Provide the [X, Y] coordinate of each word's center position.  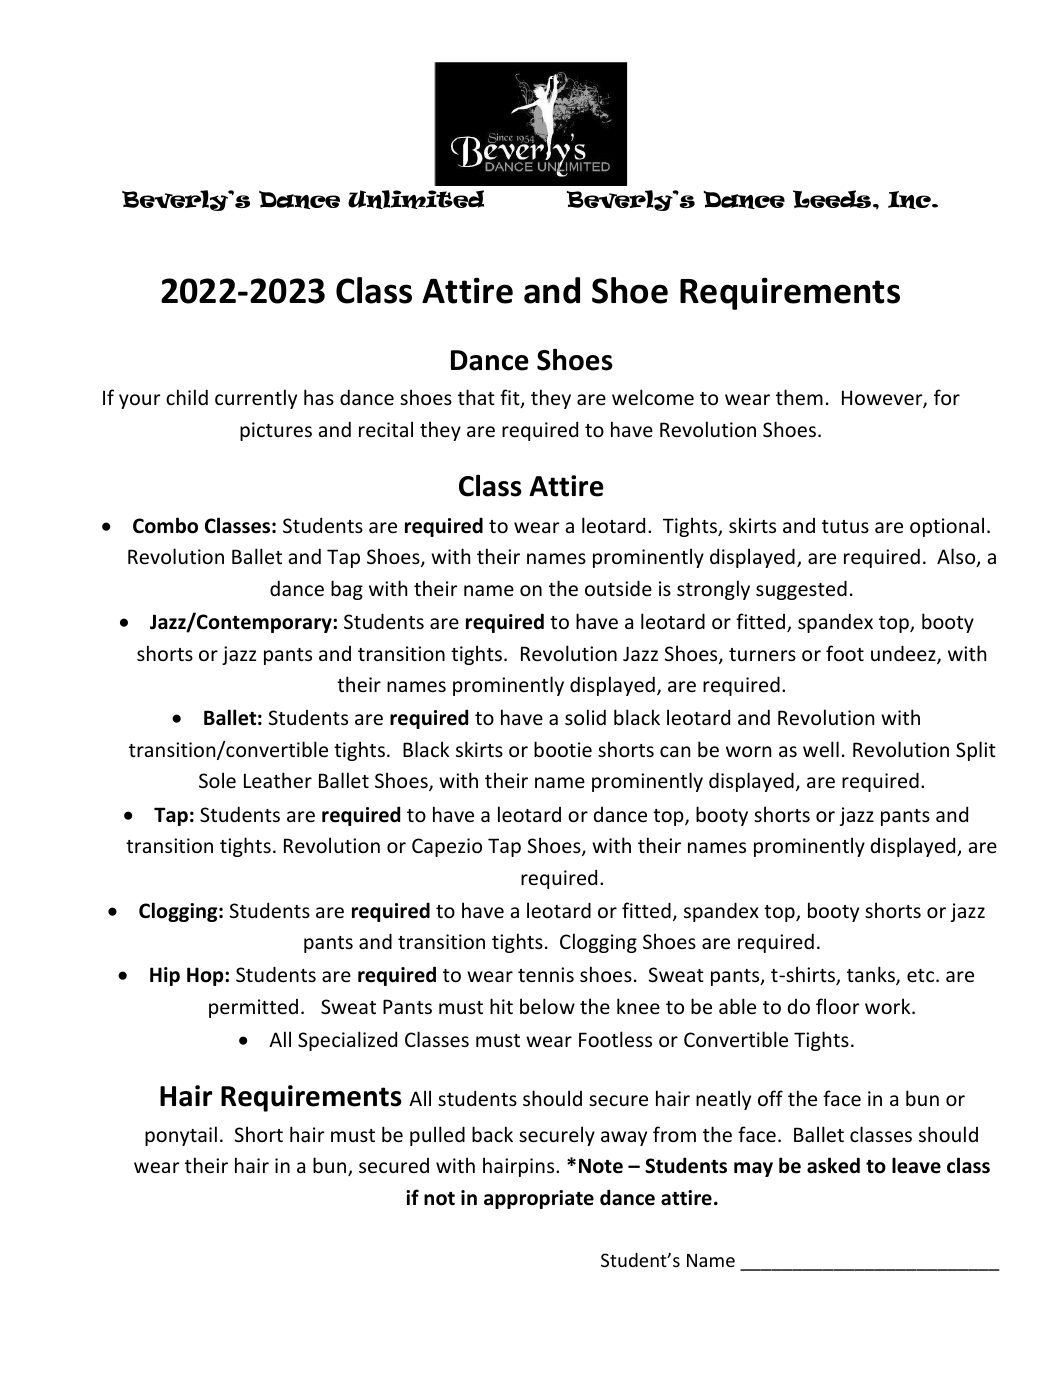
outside [618, 588]
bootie [563, 749]
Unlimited [416, 199]
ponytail [181, 1136]
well [821, 749]
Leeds [833, 199]
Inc [910, 200]
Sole [217, 780]
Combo [165, 525]
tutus [845, 526]
